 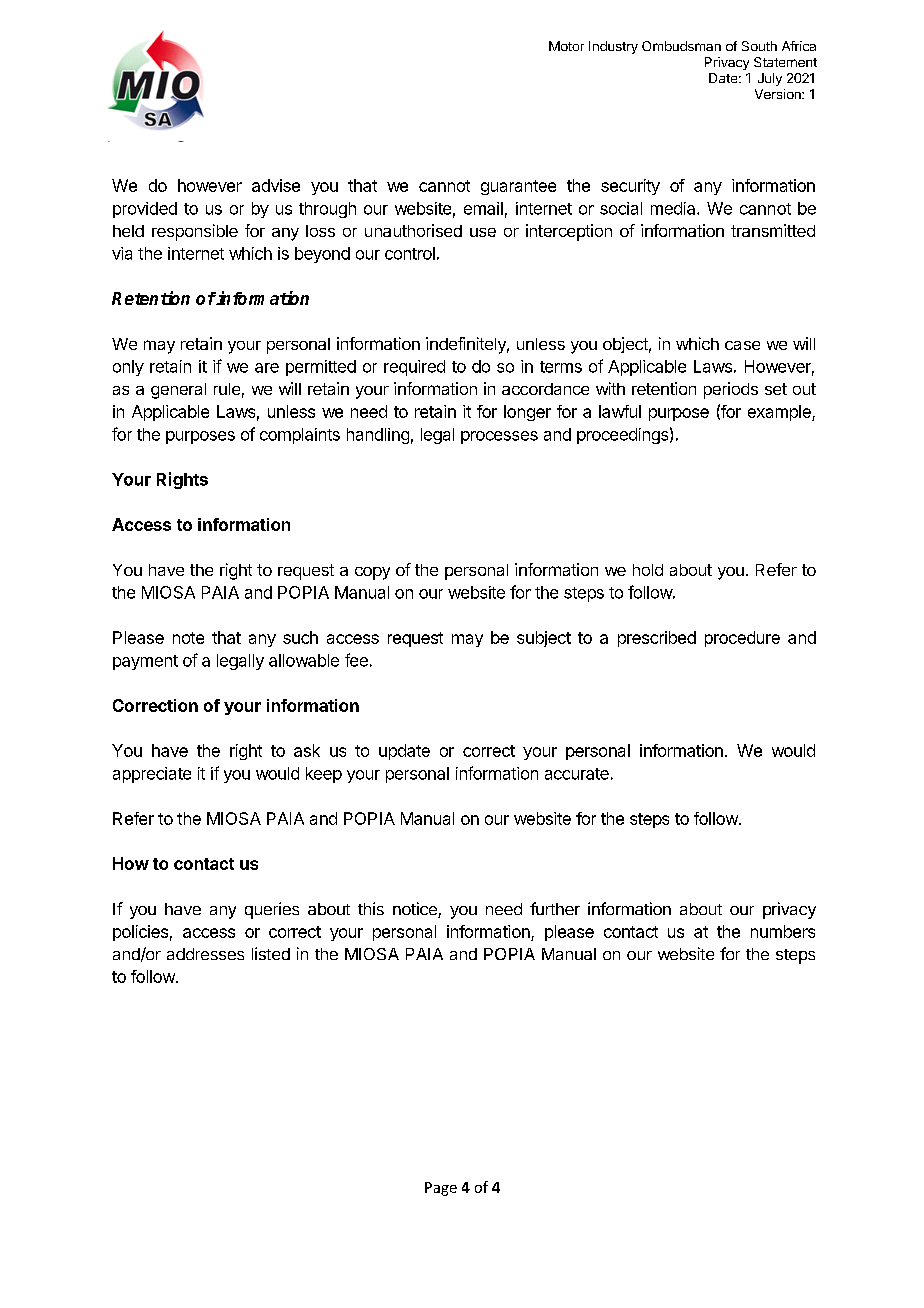 What do you see at coordinates (178, 391) in the page?
I see `general` at bounding box center [178, 391].
